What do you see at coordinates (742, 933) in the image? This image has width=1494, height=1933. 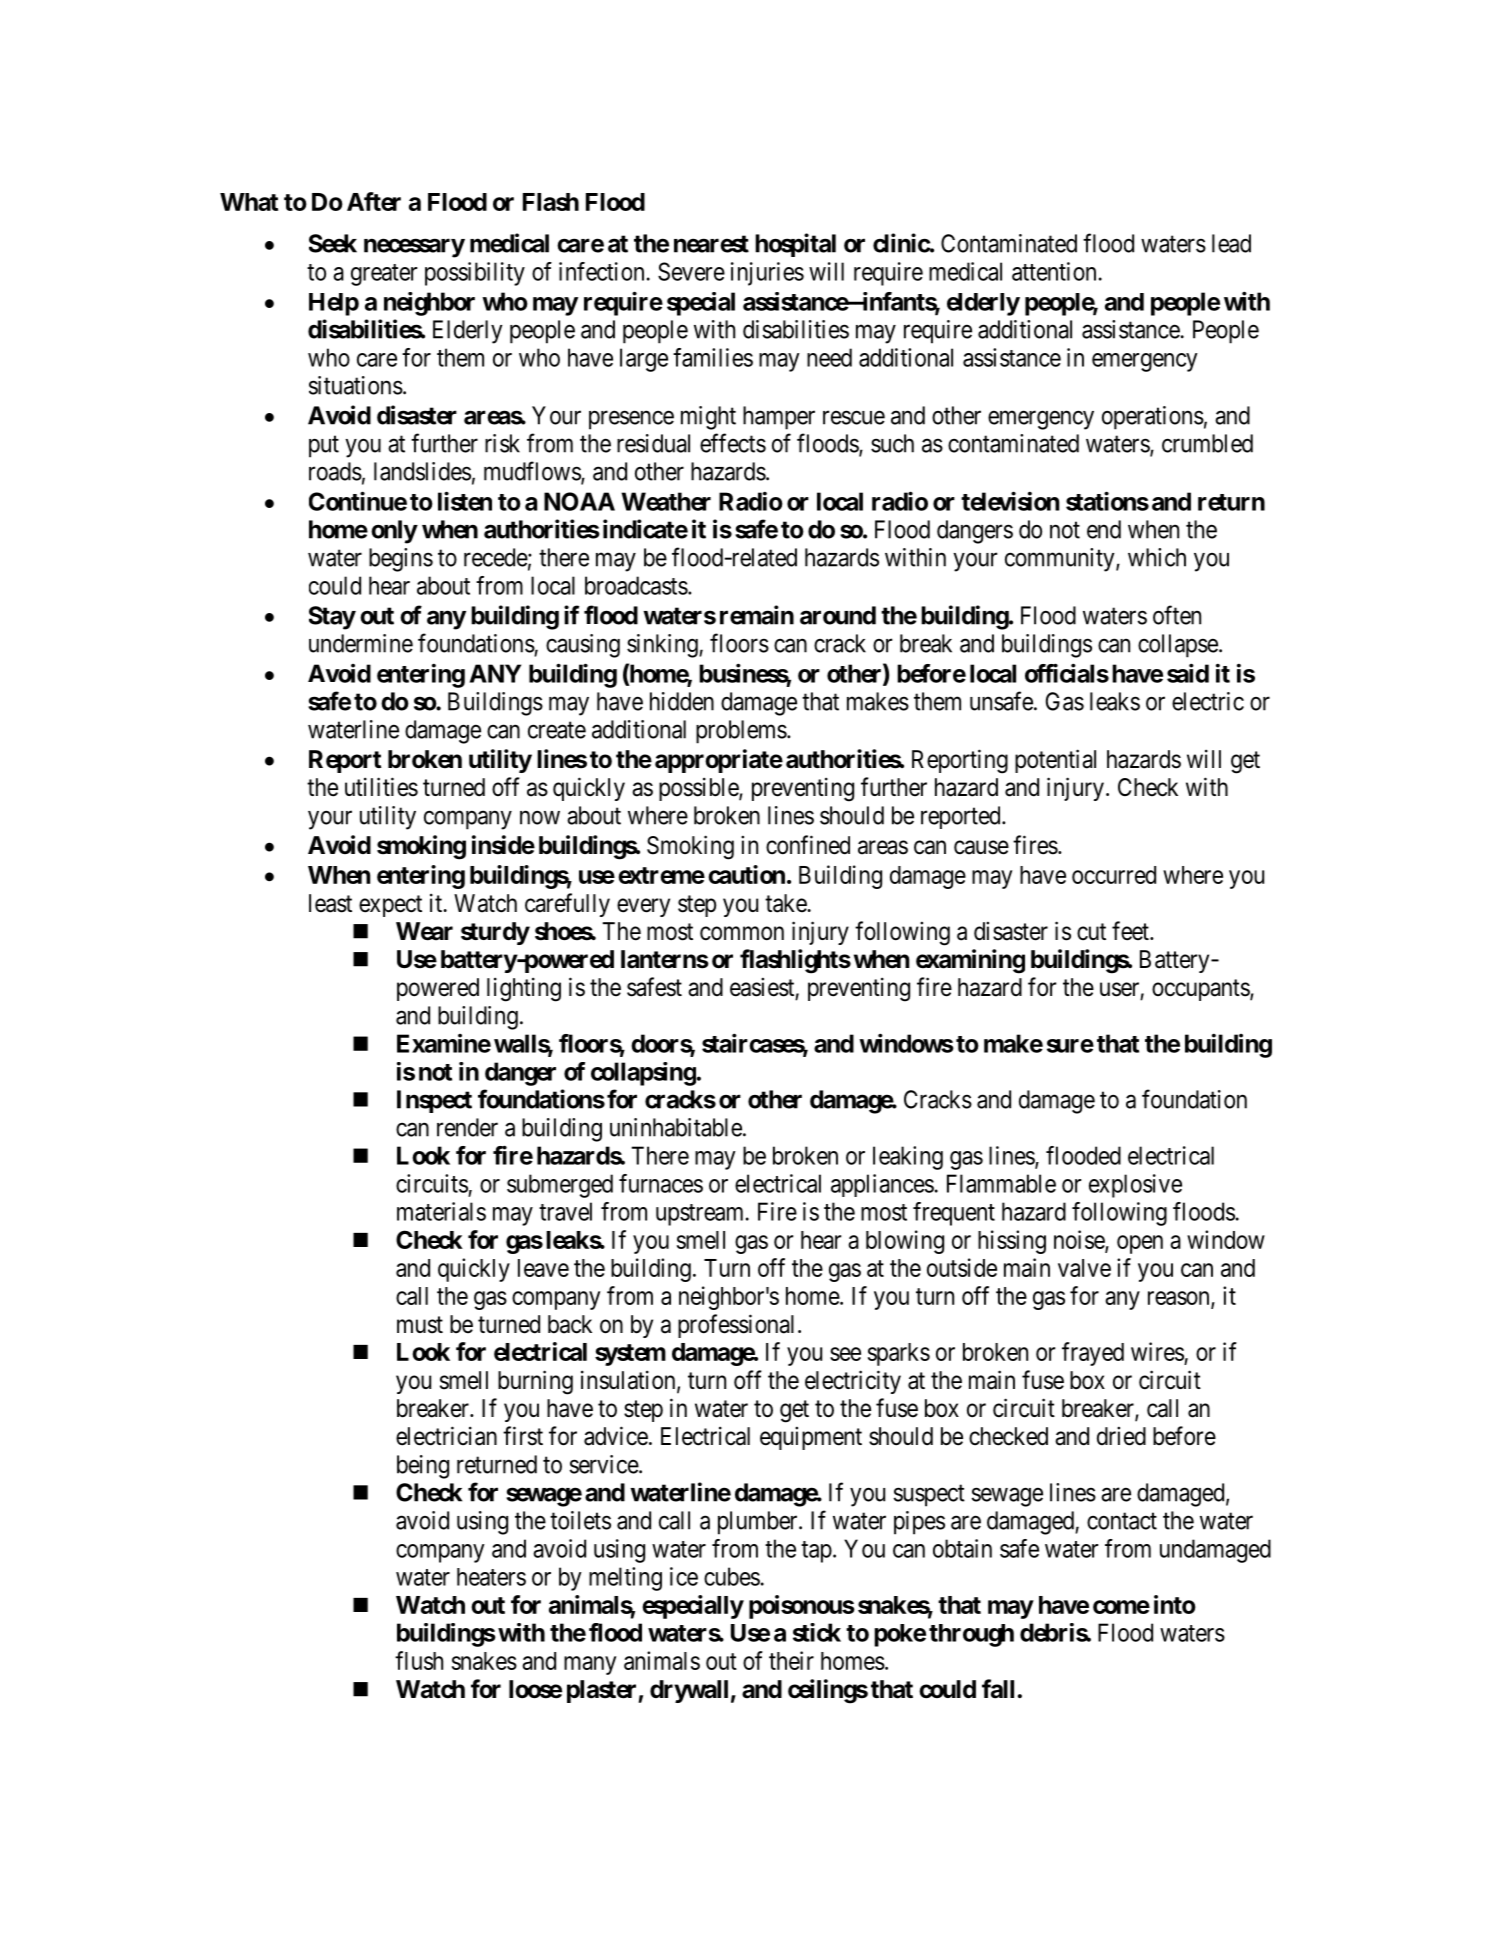 I see `common` at bounding box center [742, 933].
